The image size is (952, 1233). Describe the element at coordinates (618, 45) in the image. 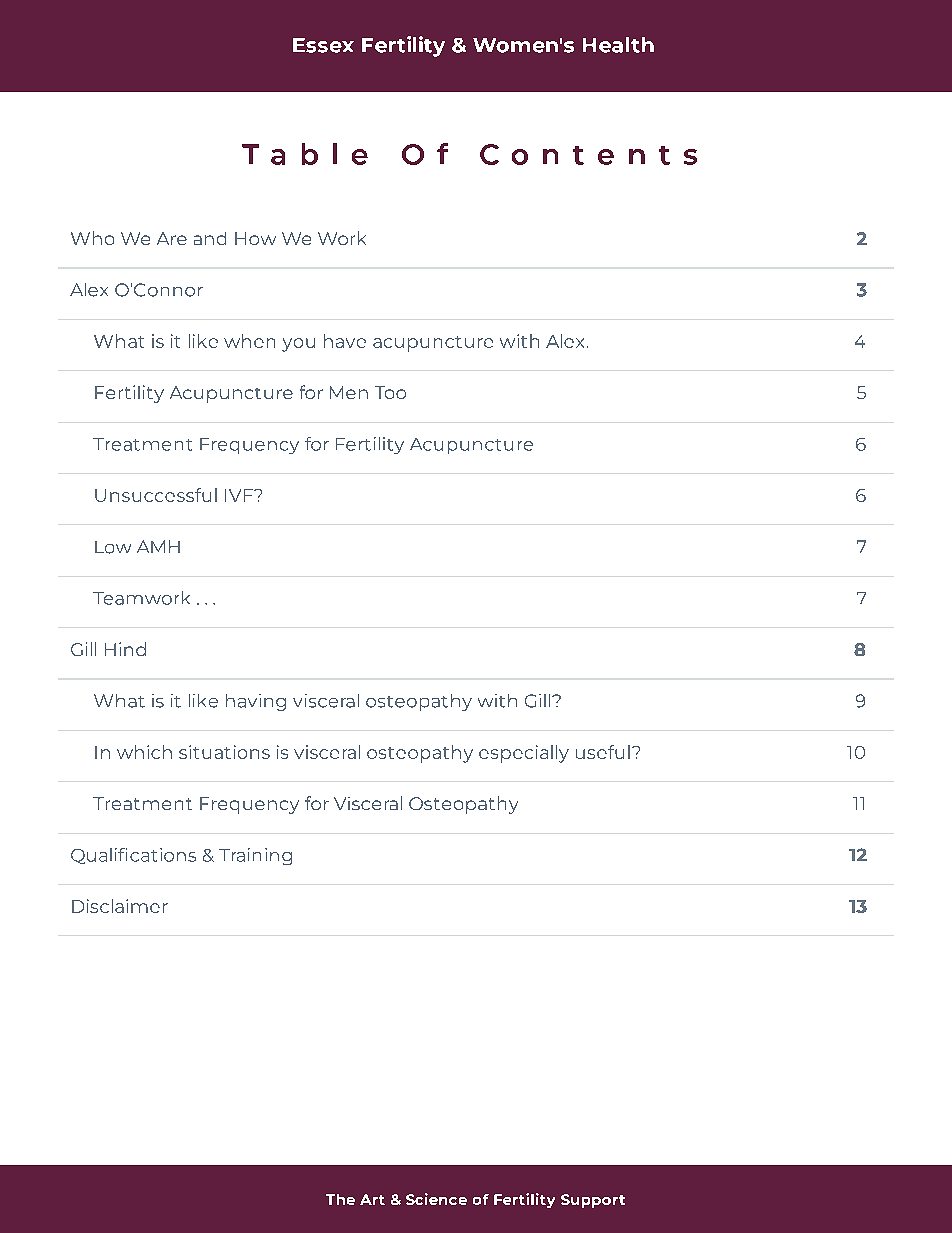

I see `Health` at that location.
